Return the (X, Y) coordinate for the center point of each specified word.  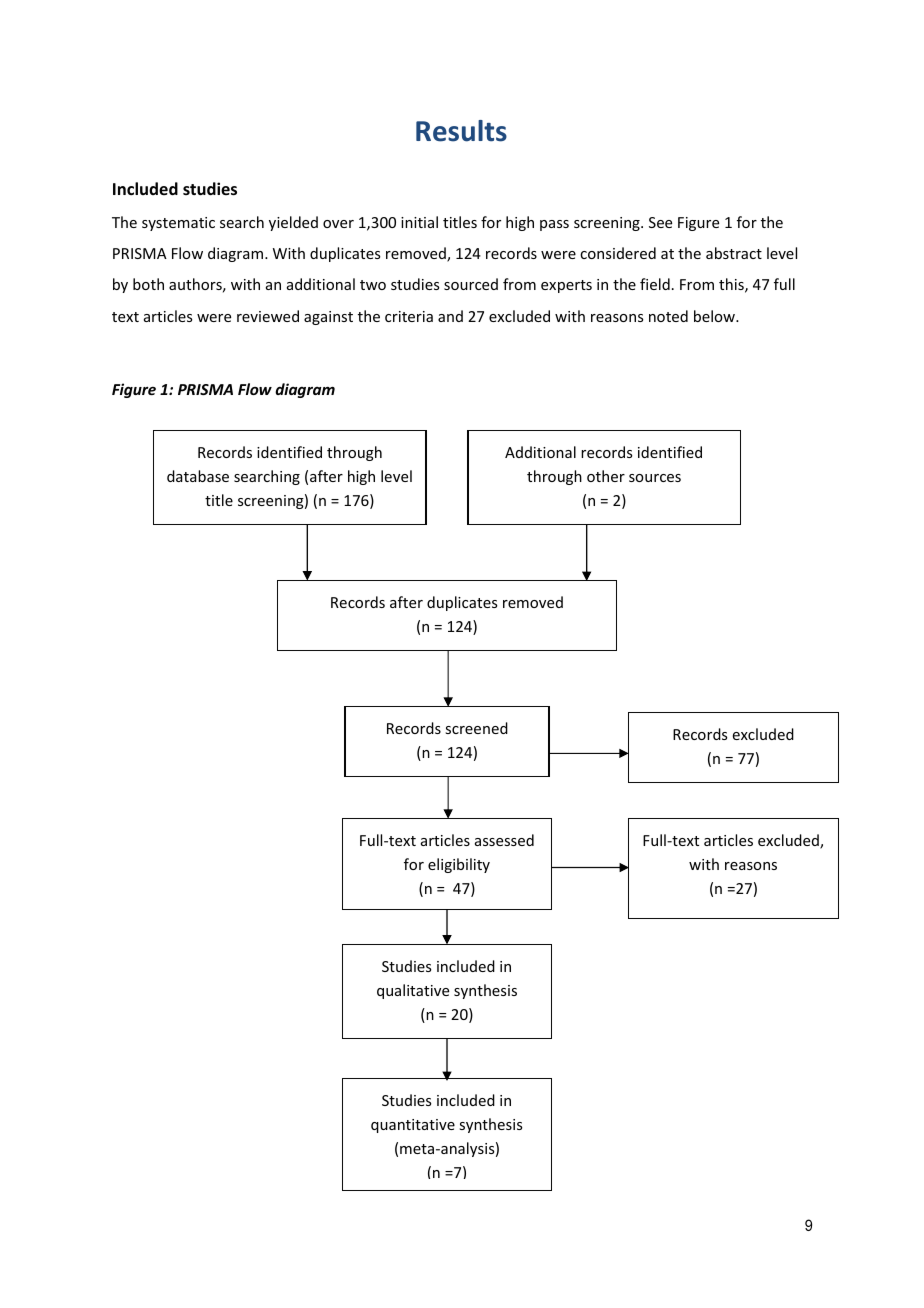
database (198, 476)
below (715, 316)
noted (668, 316)
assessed (504, 840)
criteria (409, 316)
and (450, 316)
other (606, 476)
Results (461, 131)
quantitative (413, 1126)
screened (476, 728)
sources (655, 478)
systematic (178, 224)
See (660, 222)
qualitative (413, 991)
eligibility (459, 865)
